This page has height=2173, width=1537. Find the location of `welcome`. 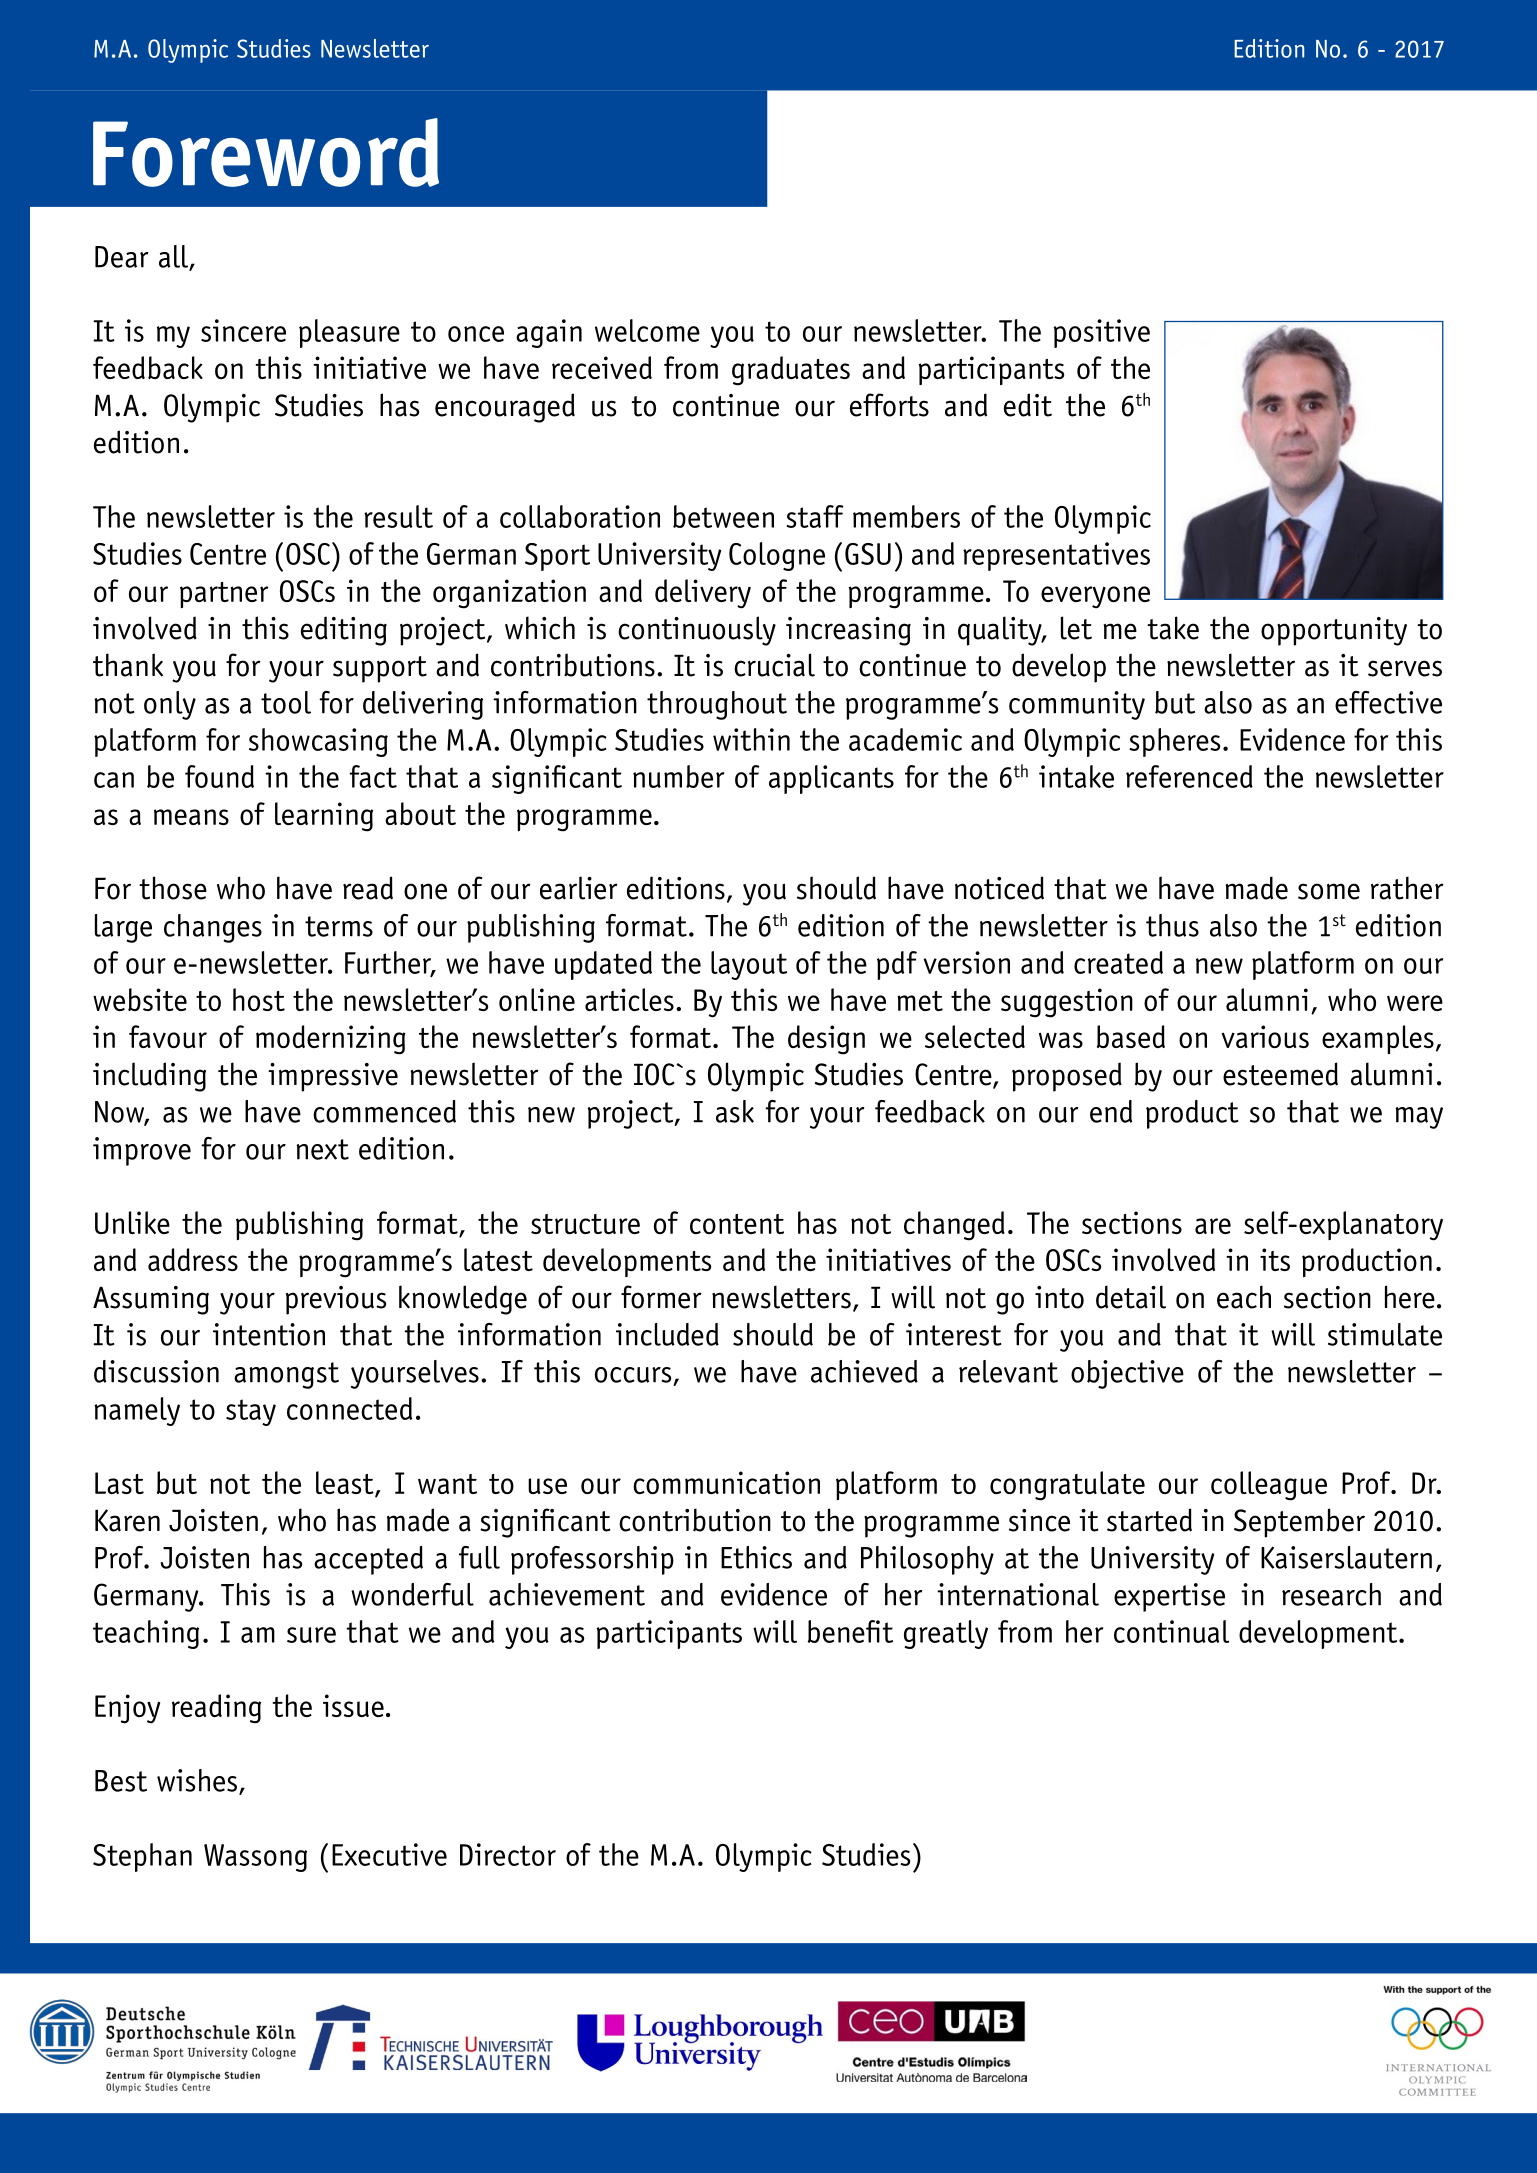

welcome is located at coordinates (647, 330).
